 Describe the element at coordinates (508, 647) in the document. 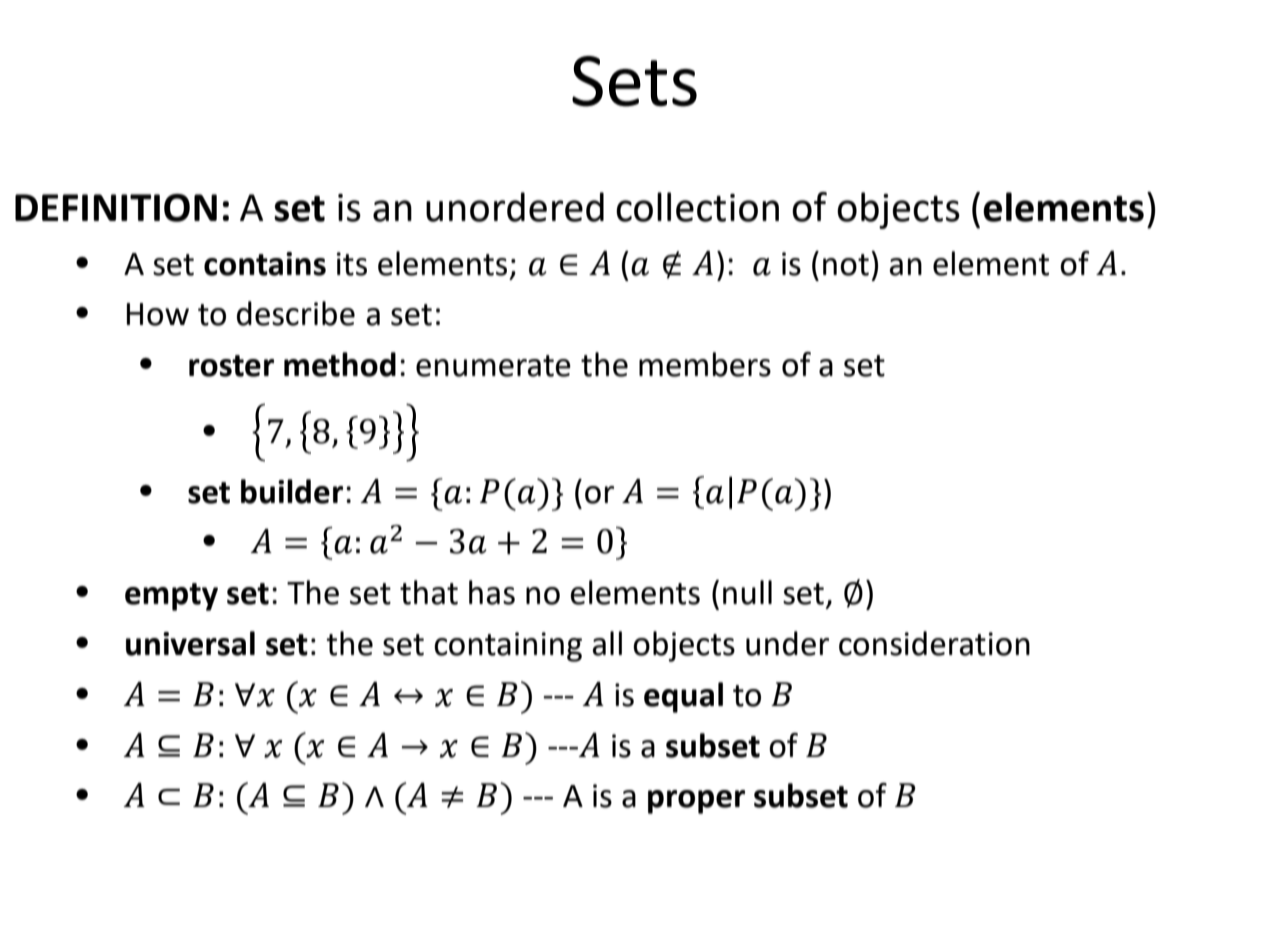

I see `containing` at that location.
